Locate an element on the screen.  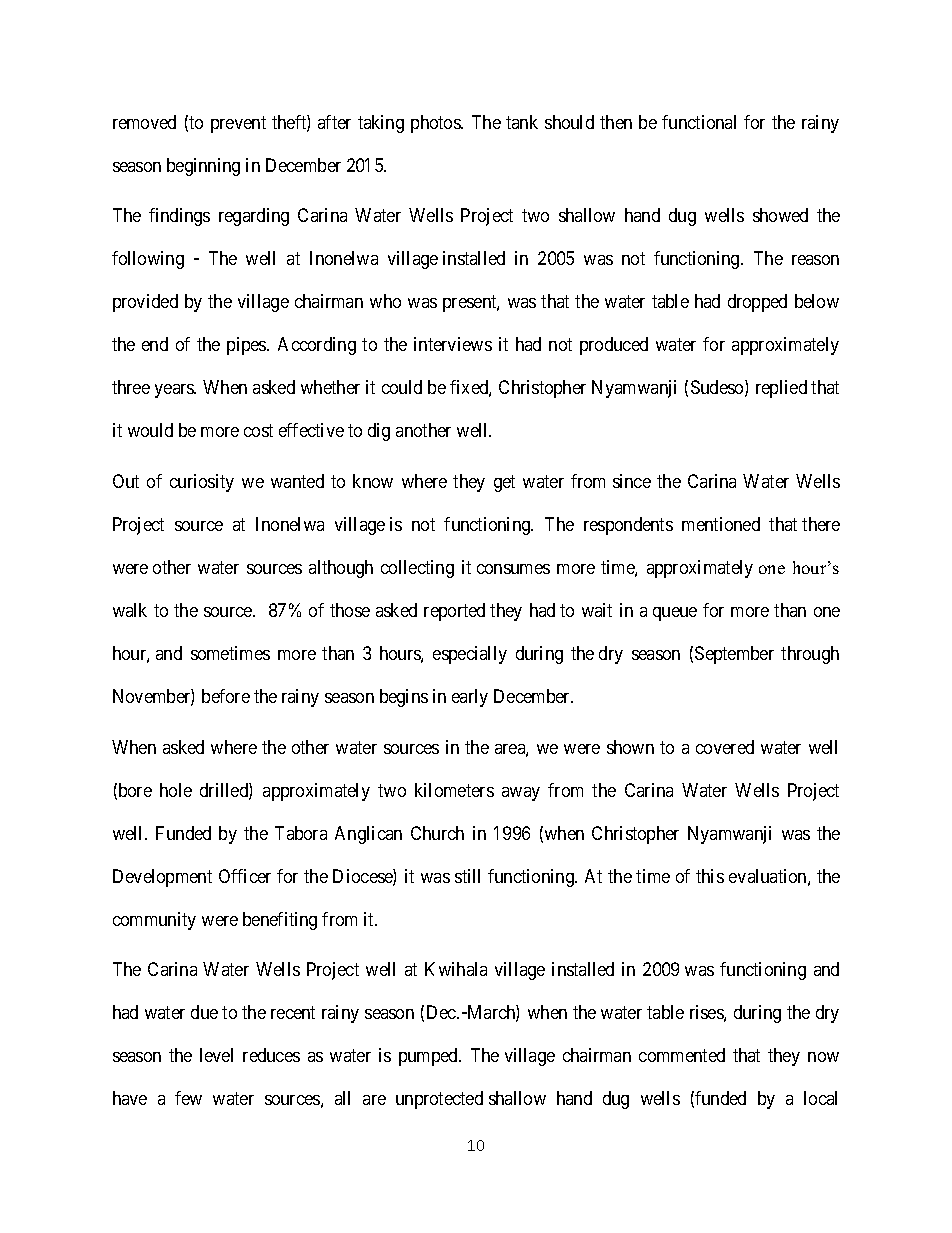
level is located at coordinates (216, 1055).
